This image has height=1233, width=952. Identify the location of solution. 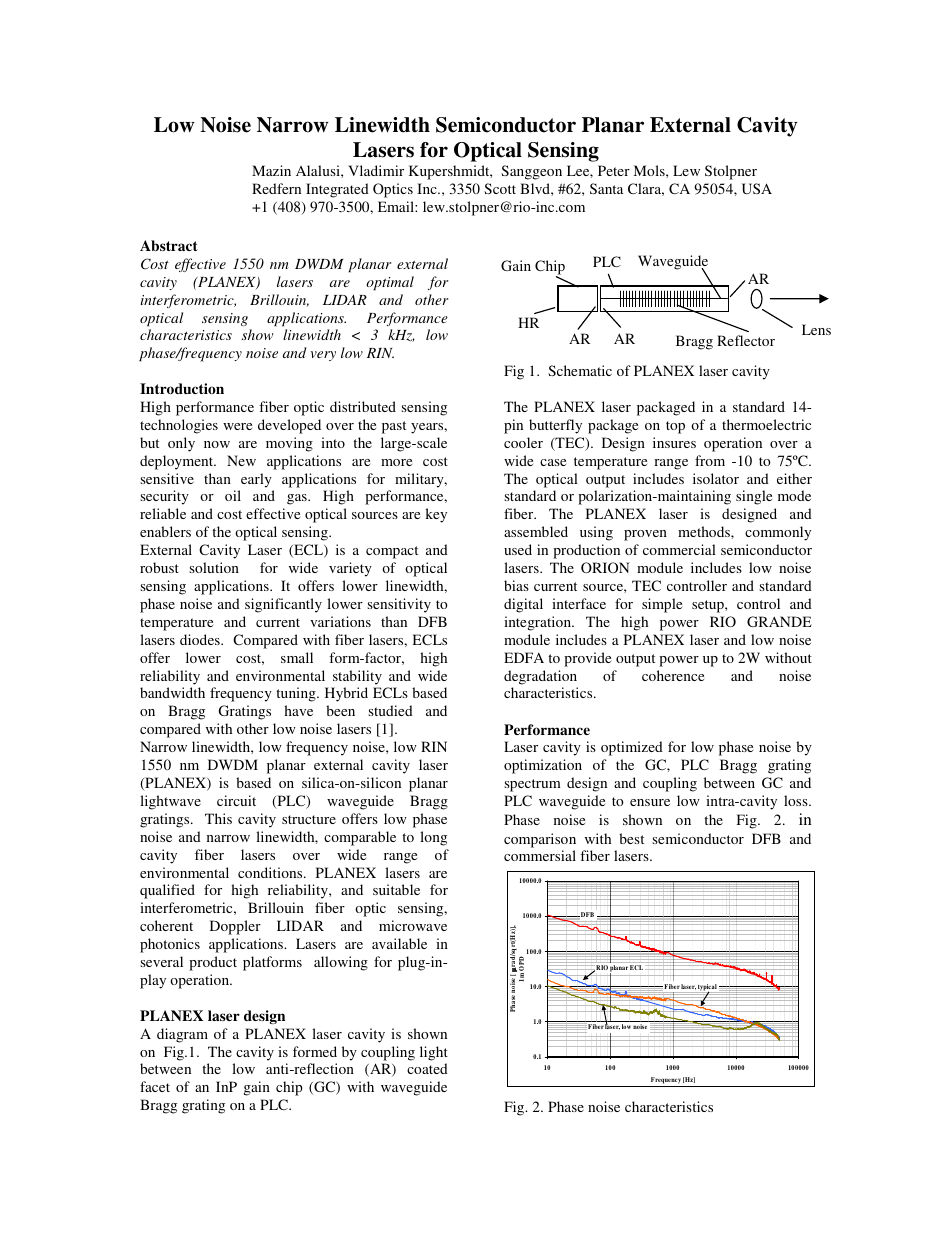
(214, 567).
